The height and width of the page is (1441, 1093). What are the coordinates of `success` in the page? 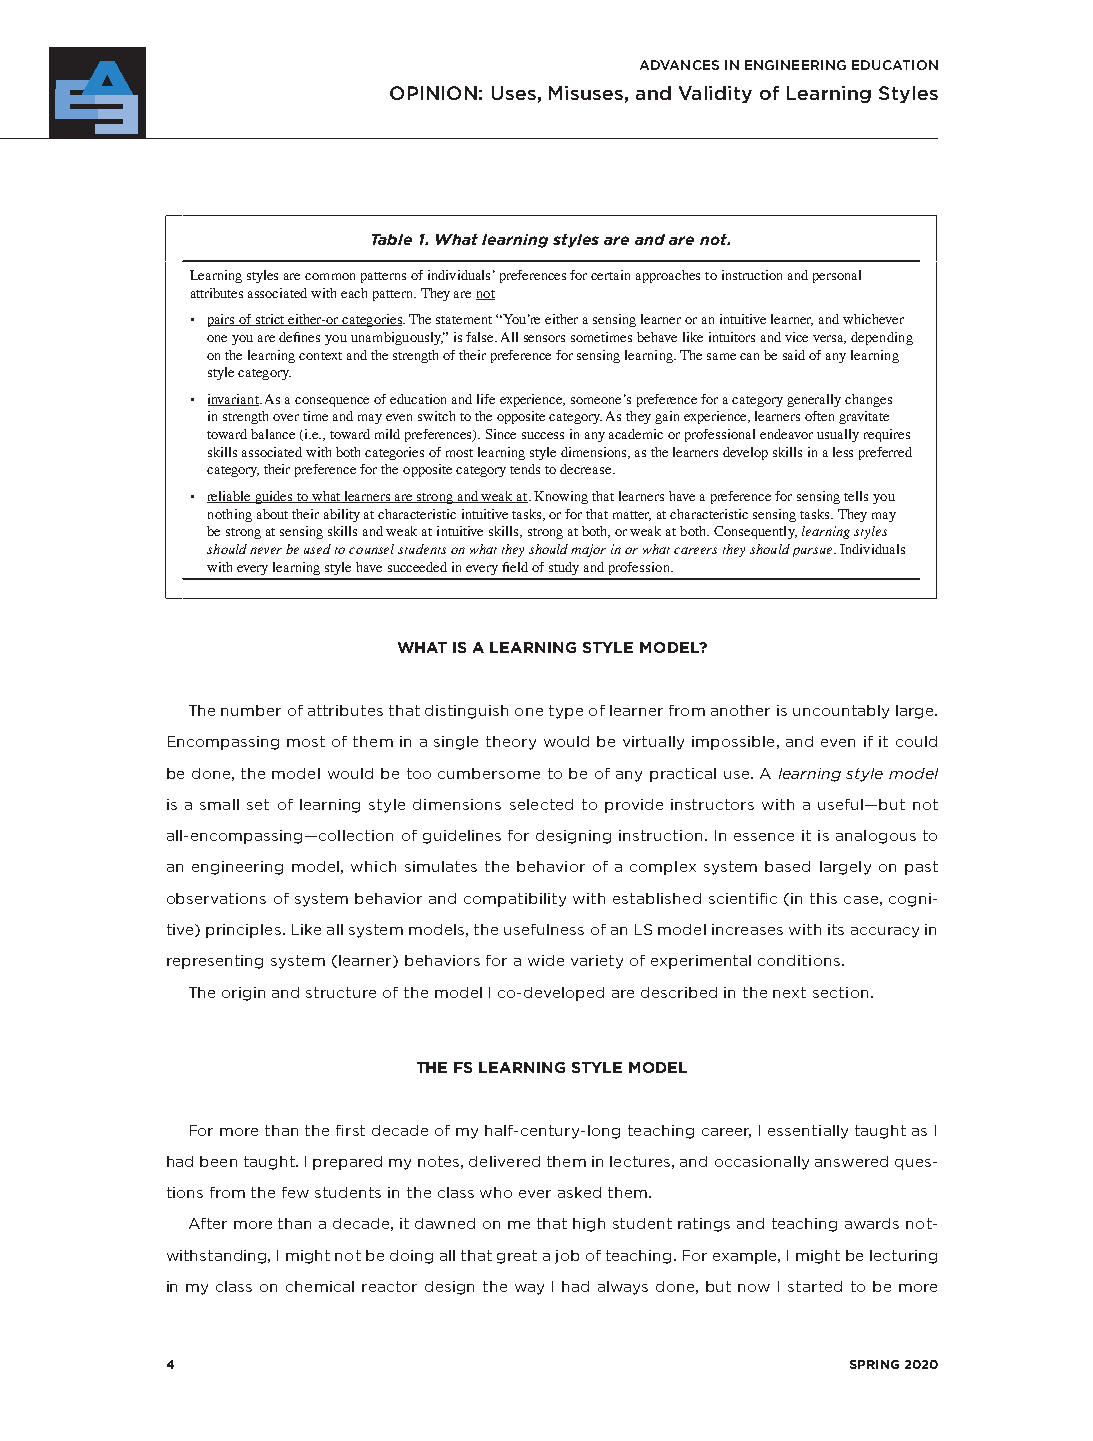 It's located at (543, 435).
